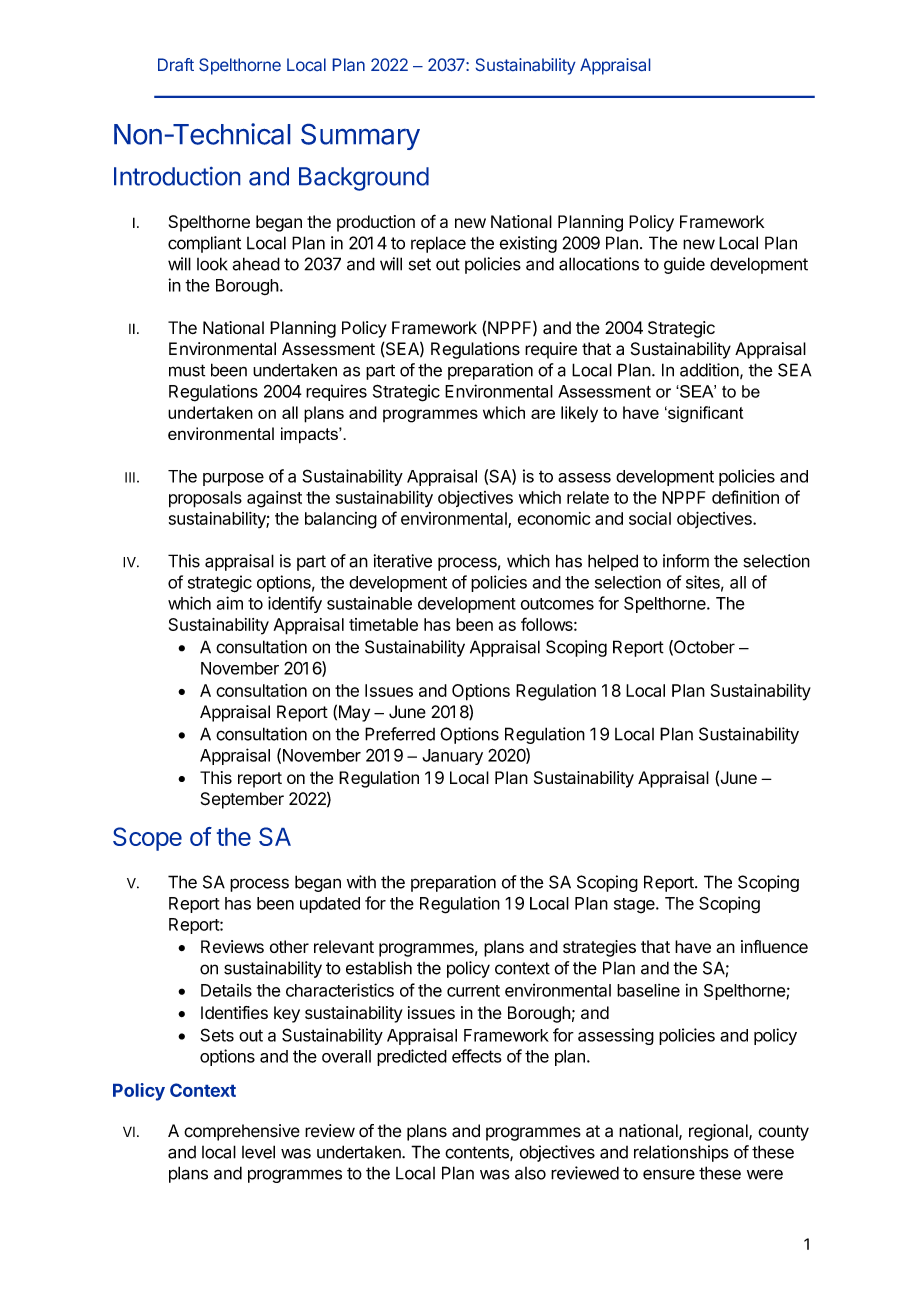 Image resolution: width=924 pixels, height=1308 pixels. What do you see at coordinates (360, 137) in the image?
I see `Summary` at bounding box center [360, 137].
